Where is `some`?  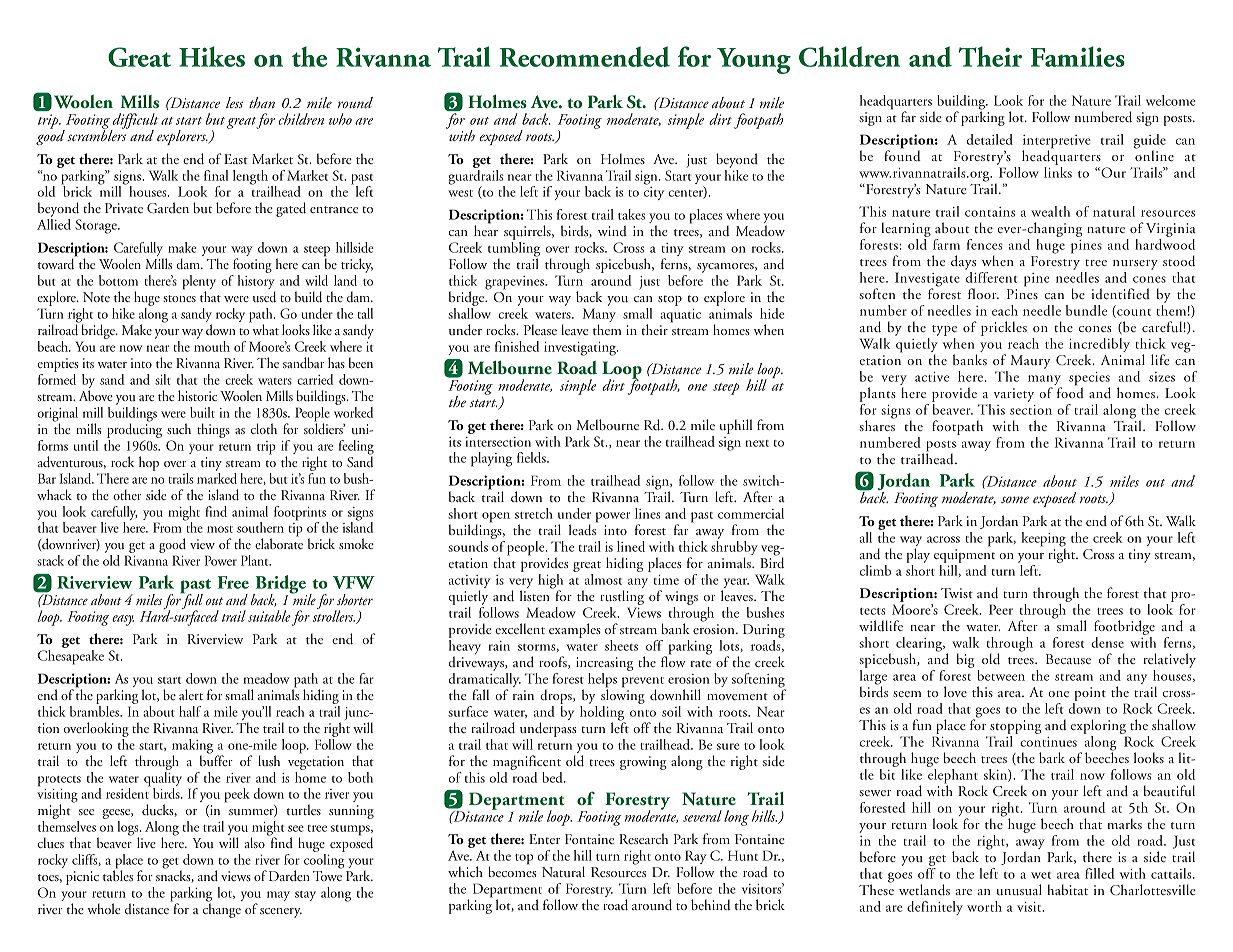 some is located at coordinates (1015, 499).
